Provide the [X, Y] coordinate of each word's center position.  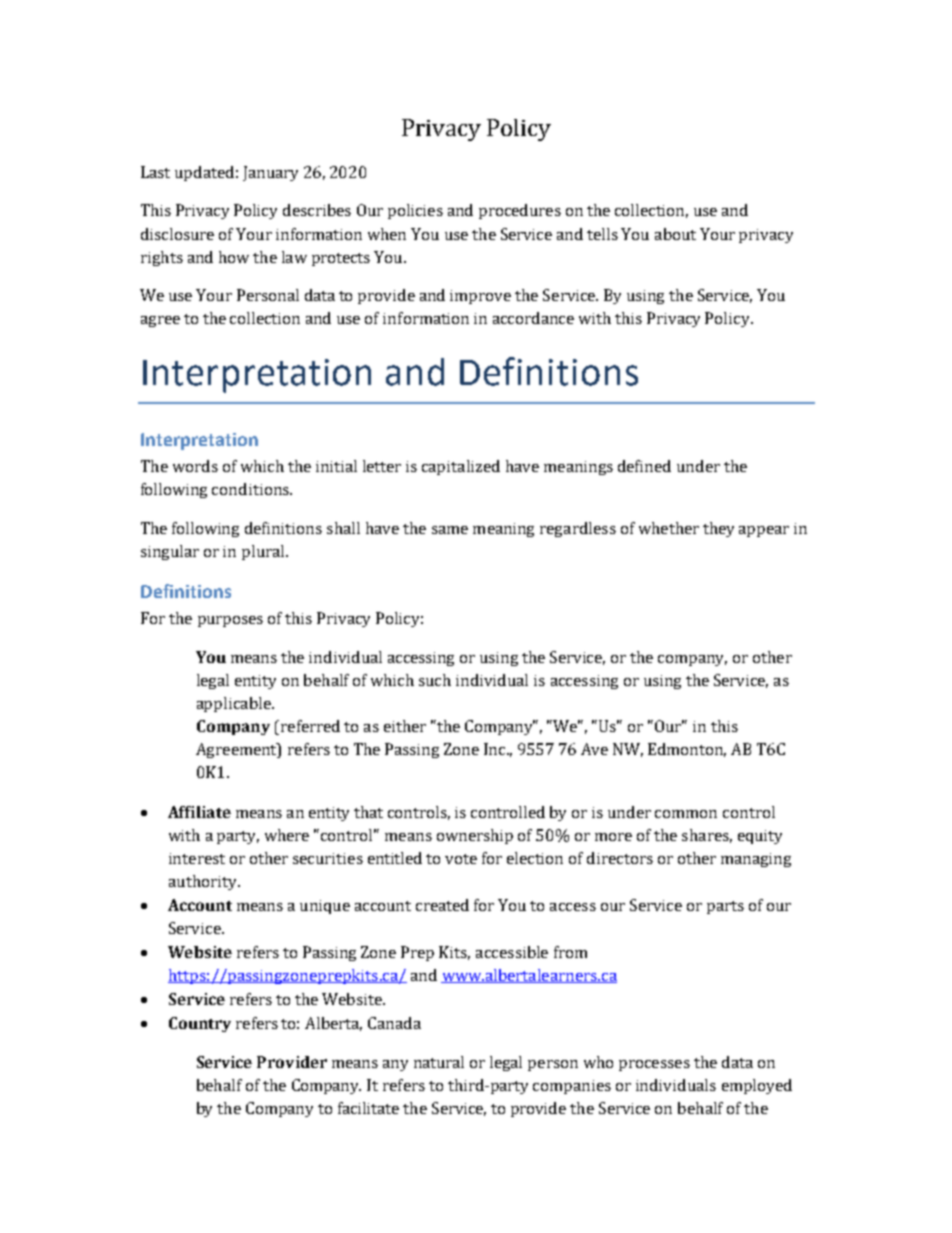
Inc [496, 749]
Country [200, 1024]
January [270, 173]
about [675, 234]
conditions [251, 489]
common [686, 814]
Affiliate [199, 812]
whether [669, 528]
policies [415, 211]
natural [439, 1062]
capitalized [461, 467]
